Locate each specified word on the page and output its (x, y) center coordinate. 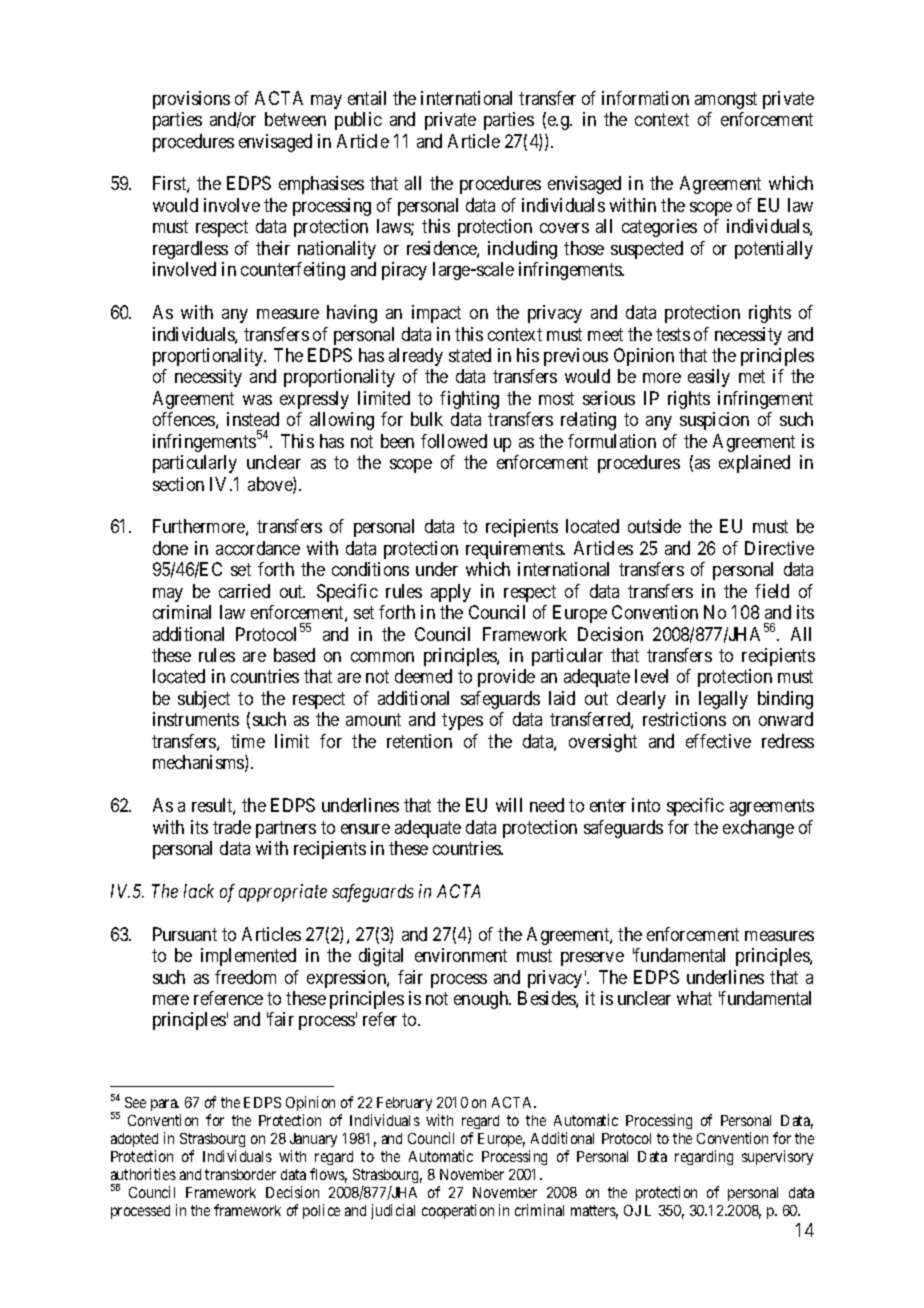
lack (199, 891)
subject (204, 700)
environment (461, 955)
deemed (423, 676)
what (694, 998)
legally (723, 700)
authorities (143, 1174)
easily (709, 378)
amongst (726, 100)
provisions (191, 100)
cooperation (458, 1211)
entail (367, 98)
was (257, 400)
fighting (469, 400)
